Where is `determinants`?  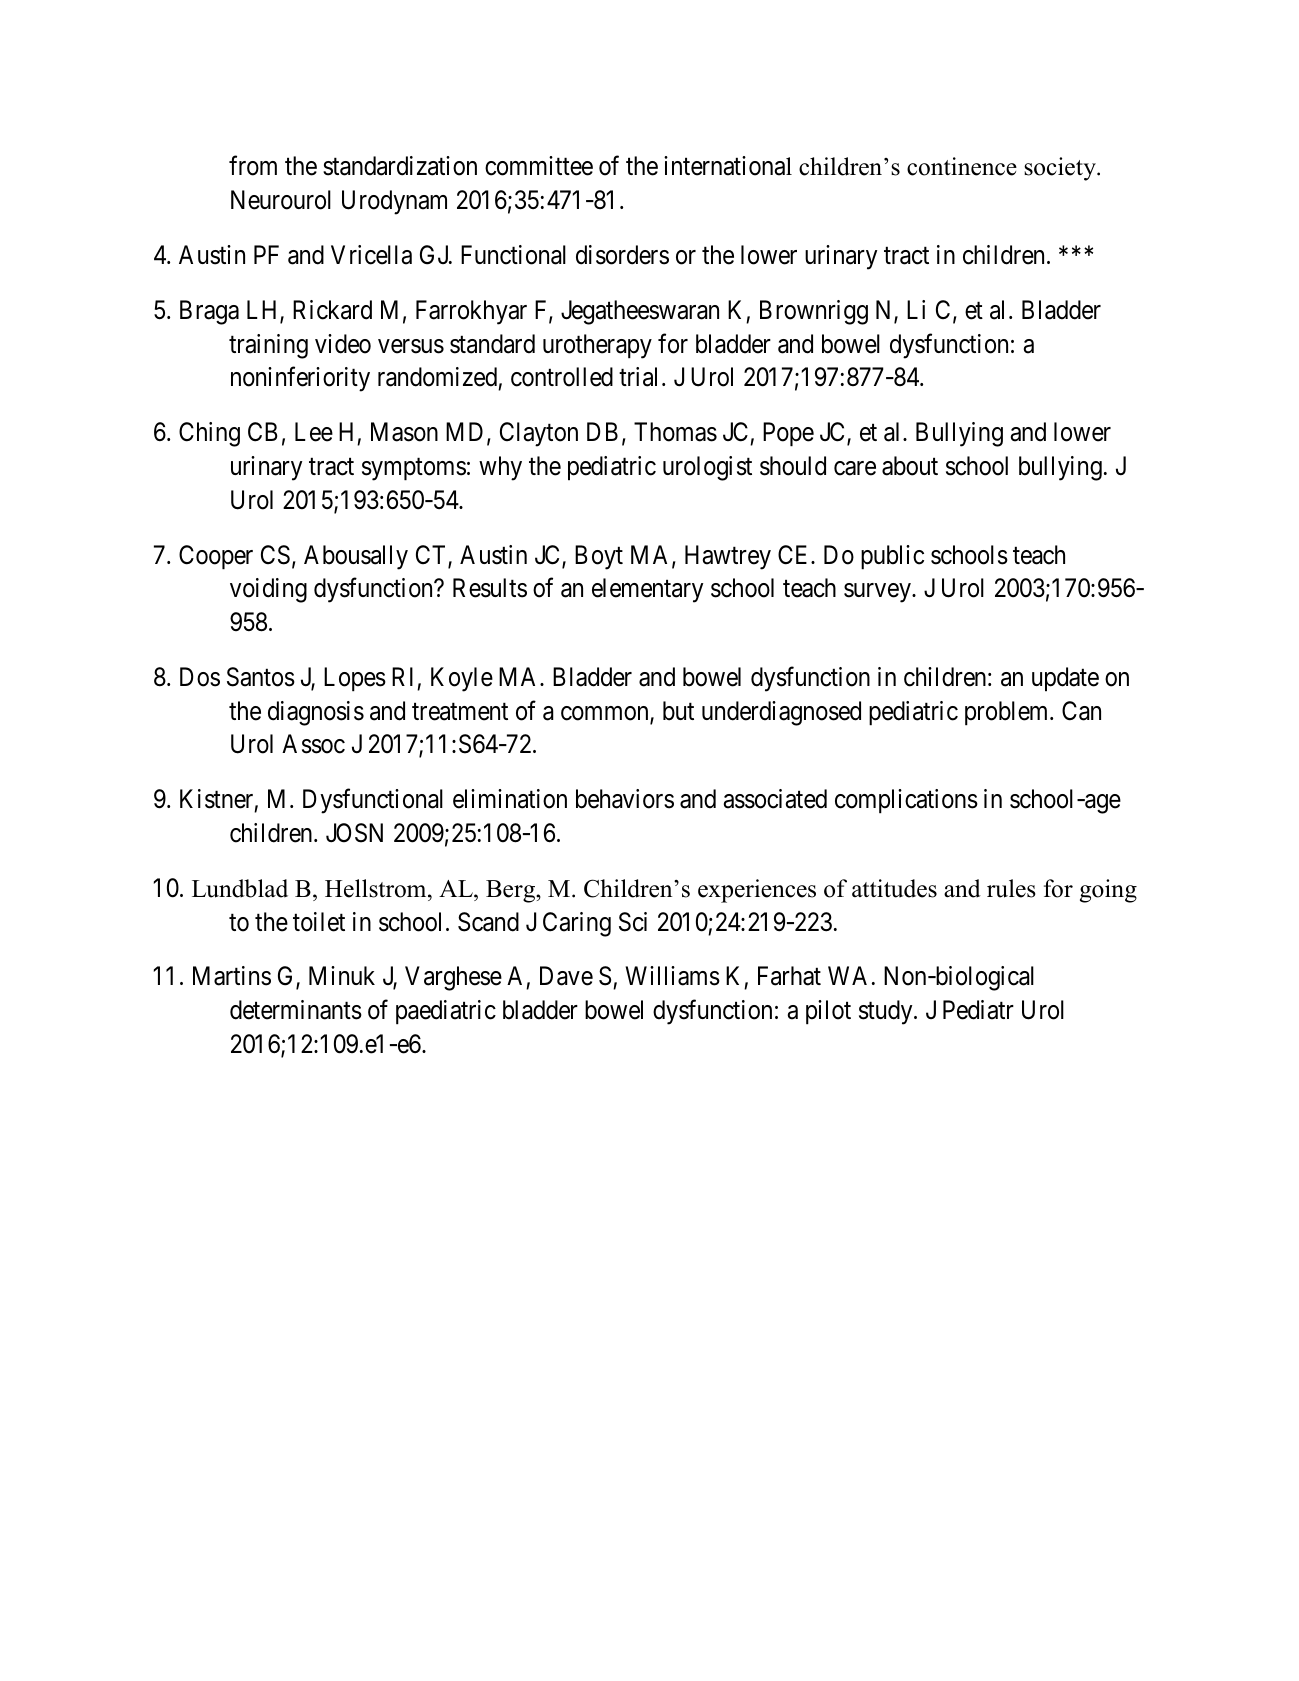
determinants is located at coordinates (296, 1010).
